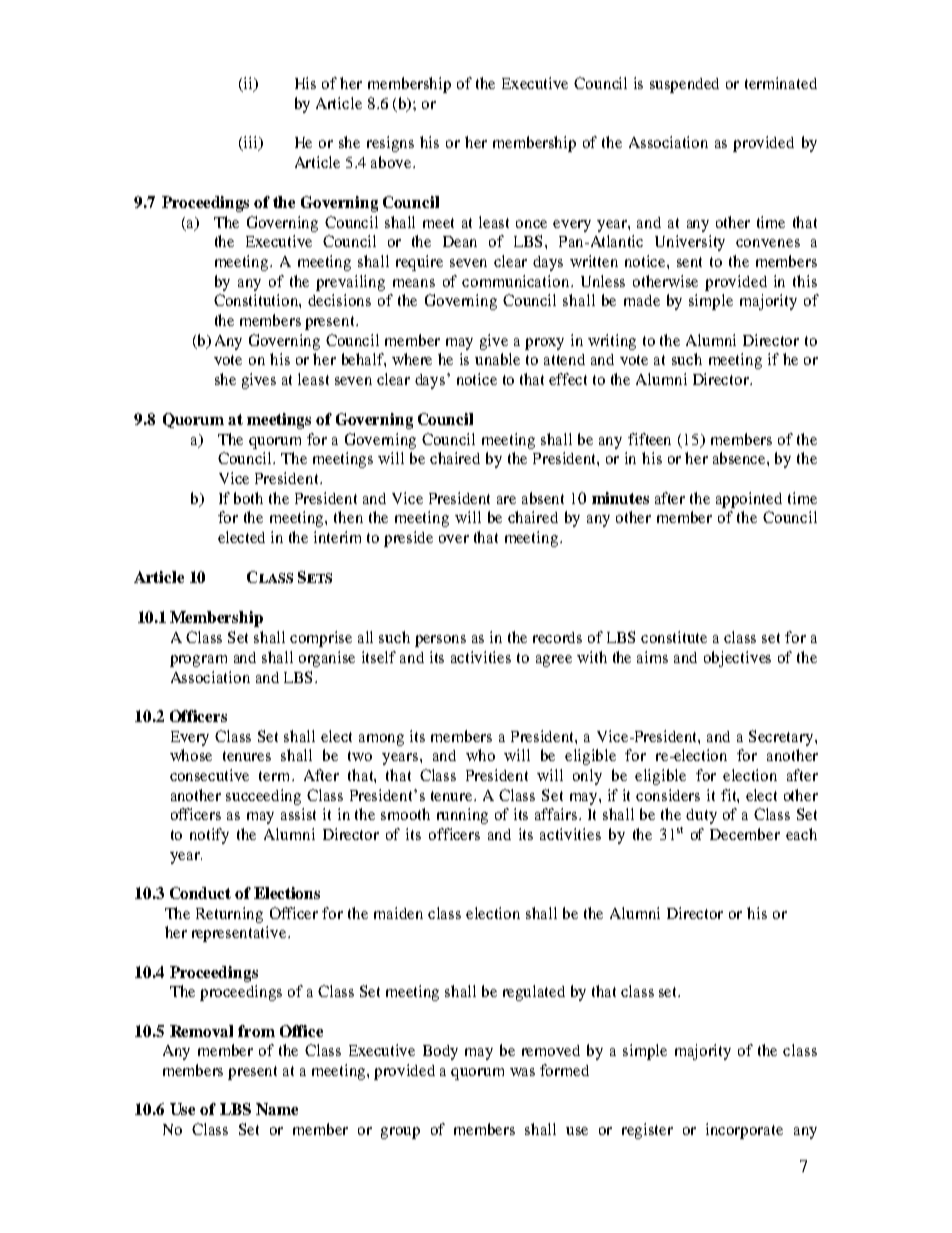  Describe the element at coordinates (277, 1109) in the image. I see `Name` at that location.
